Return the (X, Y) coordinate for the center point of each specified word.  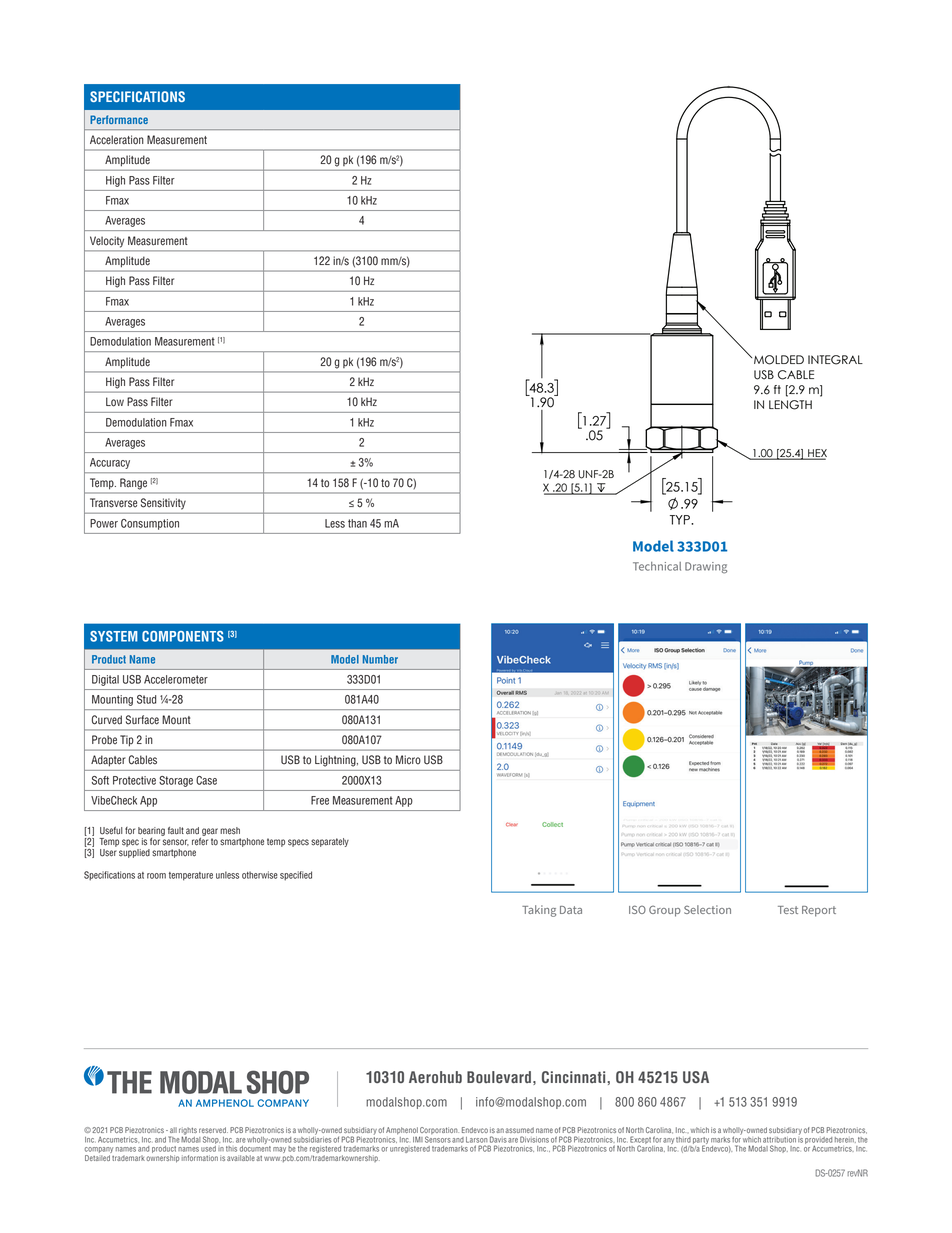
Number (380, 659)
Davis (498, 1139)
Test (788, 910)
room (156, 876)
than (357, 523)
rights (188, 1132)
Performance (119, 119)
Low (115, 402)
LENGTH (790, 405)
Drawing (706, 568)
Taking (539, 911)
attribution (779, 1140)
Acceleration (117, 140)
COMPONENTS (183, 636)
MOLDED (779, 360)
